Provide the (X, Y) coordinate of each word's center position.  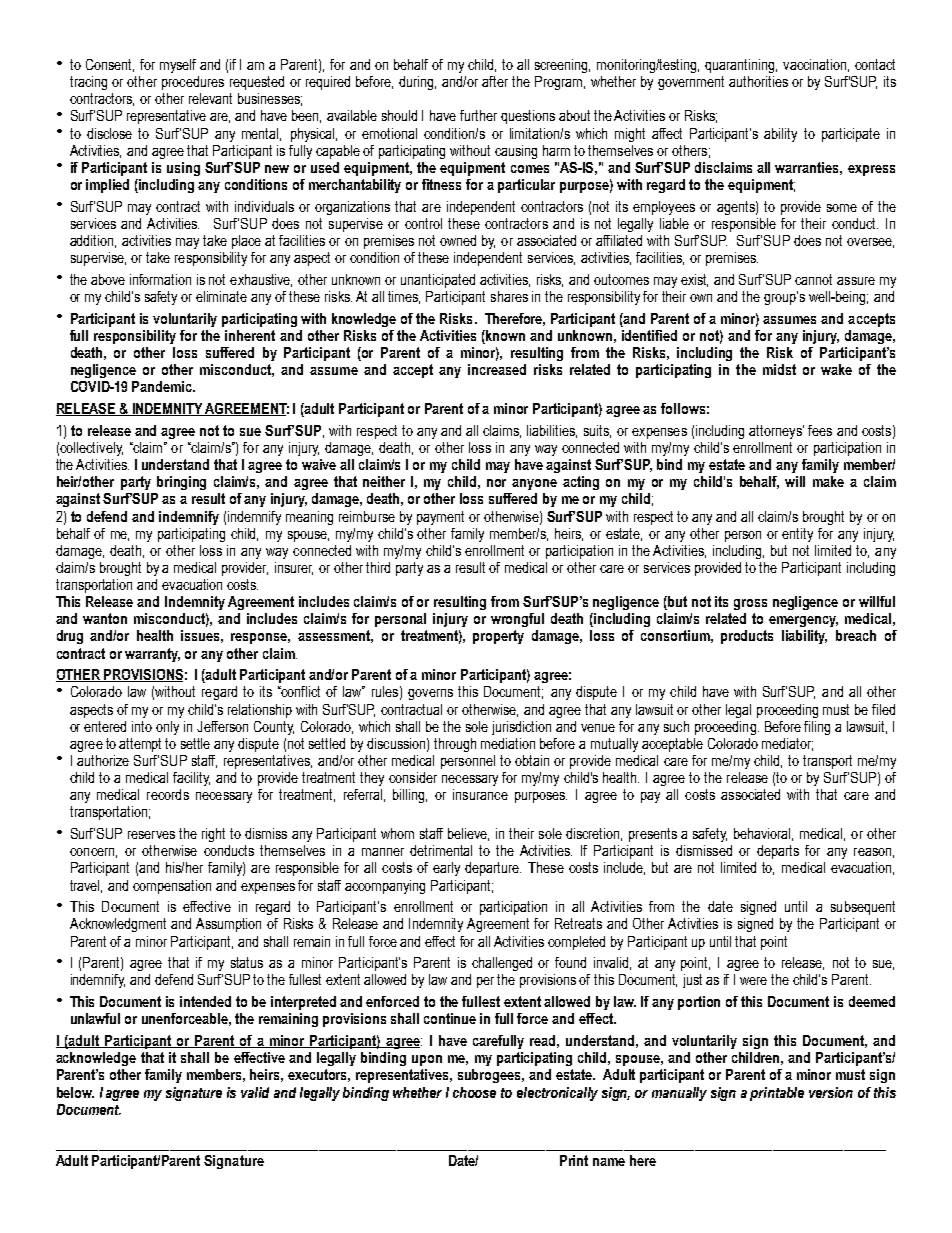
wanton (105, 618)
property (498, 637)
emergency (803, 621)
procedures (193, 83)
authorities (758, 81)
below (75, 1092)
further (478, 115)
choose (474, 1092)
